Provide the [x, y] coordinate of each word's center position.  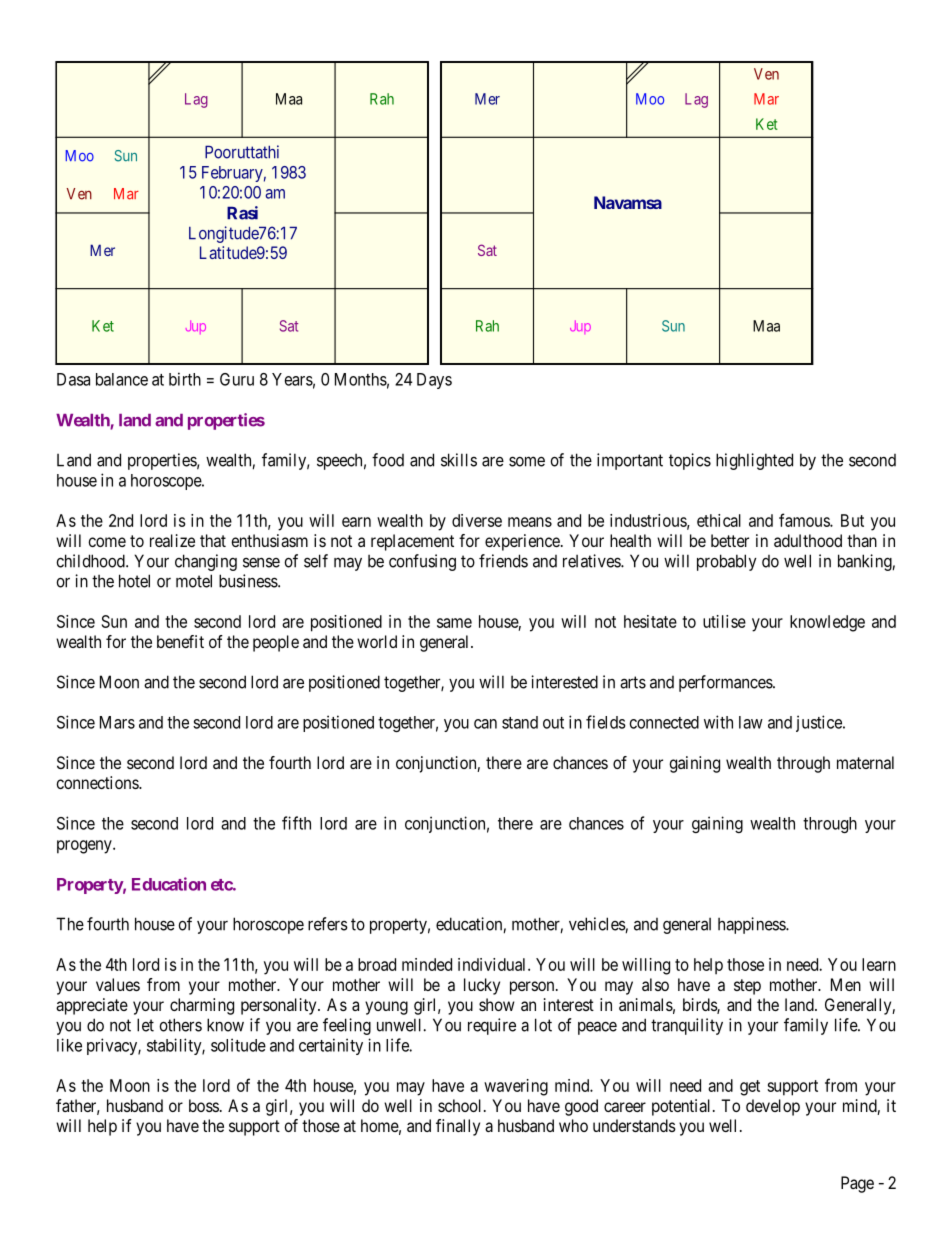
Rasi [242, 213]
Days [434, 381]
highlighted [754, 461]
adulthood [808, 540]
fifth [296, 823]
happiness [752, 925]
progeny [85, 847]
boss [204, 1105]
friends [503, 561]
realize [172, 540]
